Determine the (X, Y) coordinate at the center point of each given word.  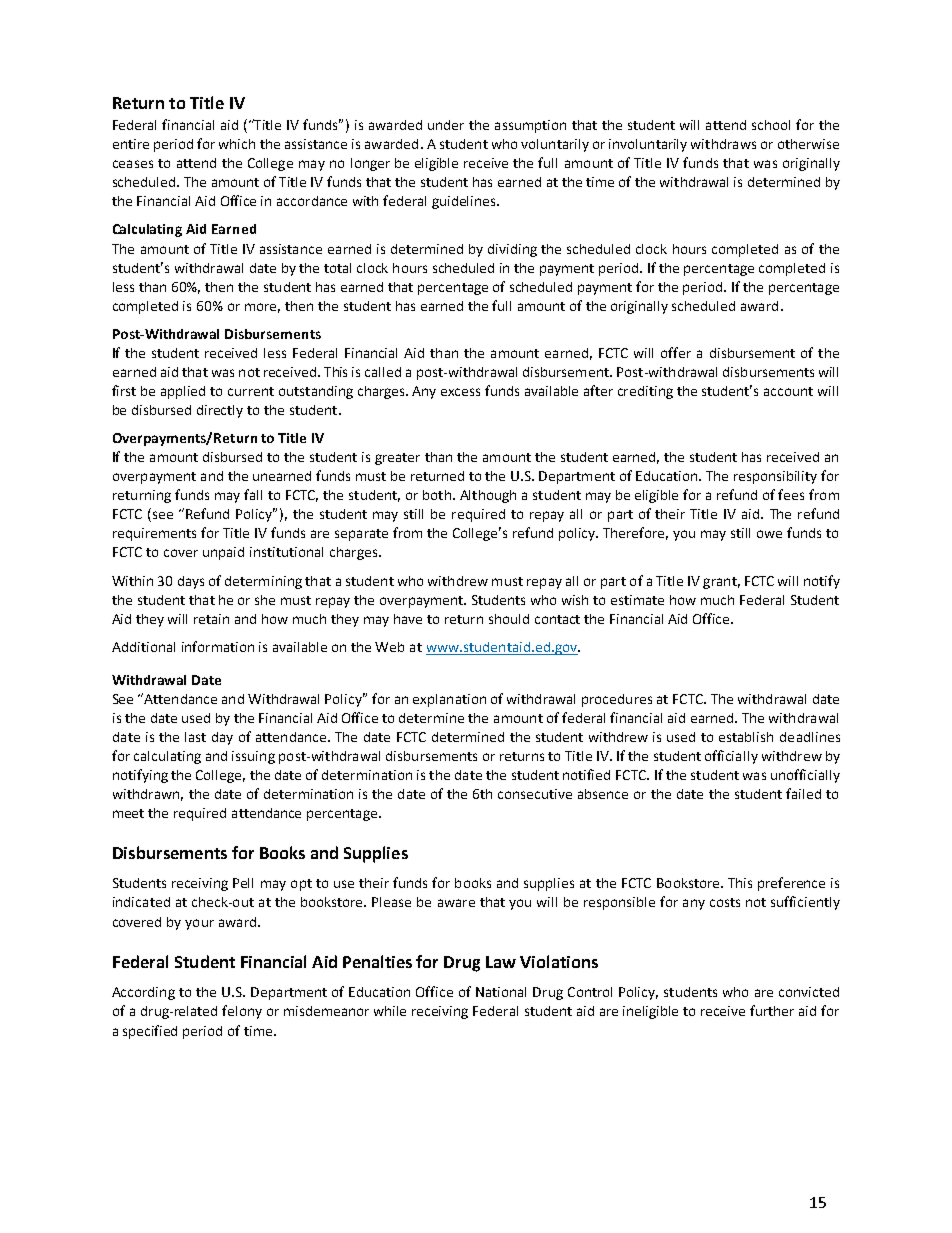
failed (803, 793)
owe (769, 534)
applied (183, 392)
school (771, 125)
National (501, 992)
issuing (253, 757)
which (237, 144)
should (509, 619)
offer (676, 352)
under (446, 125)
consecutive (535, 794)
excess (460, 392)
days (191, 582)
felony (242, 1012)
